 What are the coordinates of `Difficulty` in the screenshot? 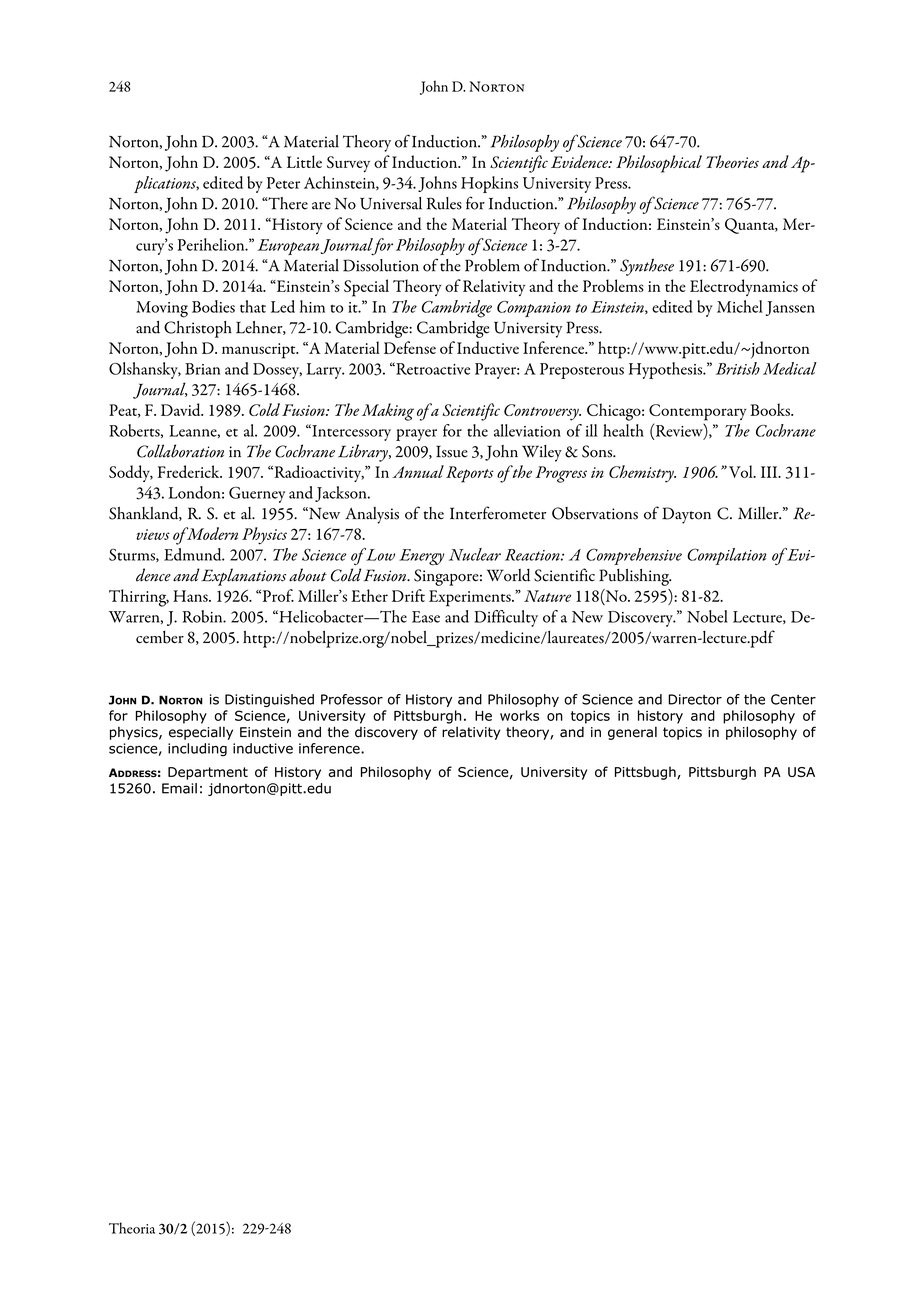 It's located at (506, 618).
